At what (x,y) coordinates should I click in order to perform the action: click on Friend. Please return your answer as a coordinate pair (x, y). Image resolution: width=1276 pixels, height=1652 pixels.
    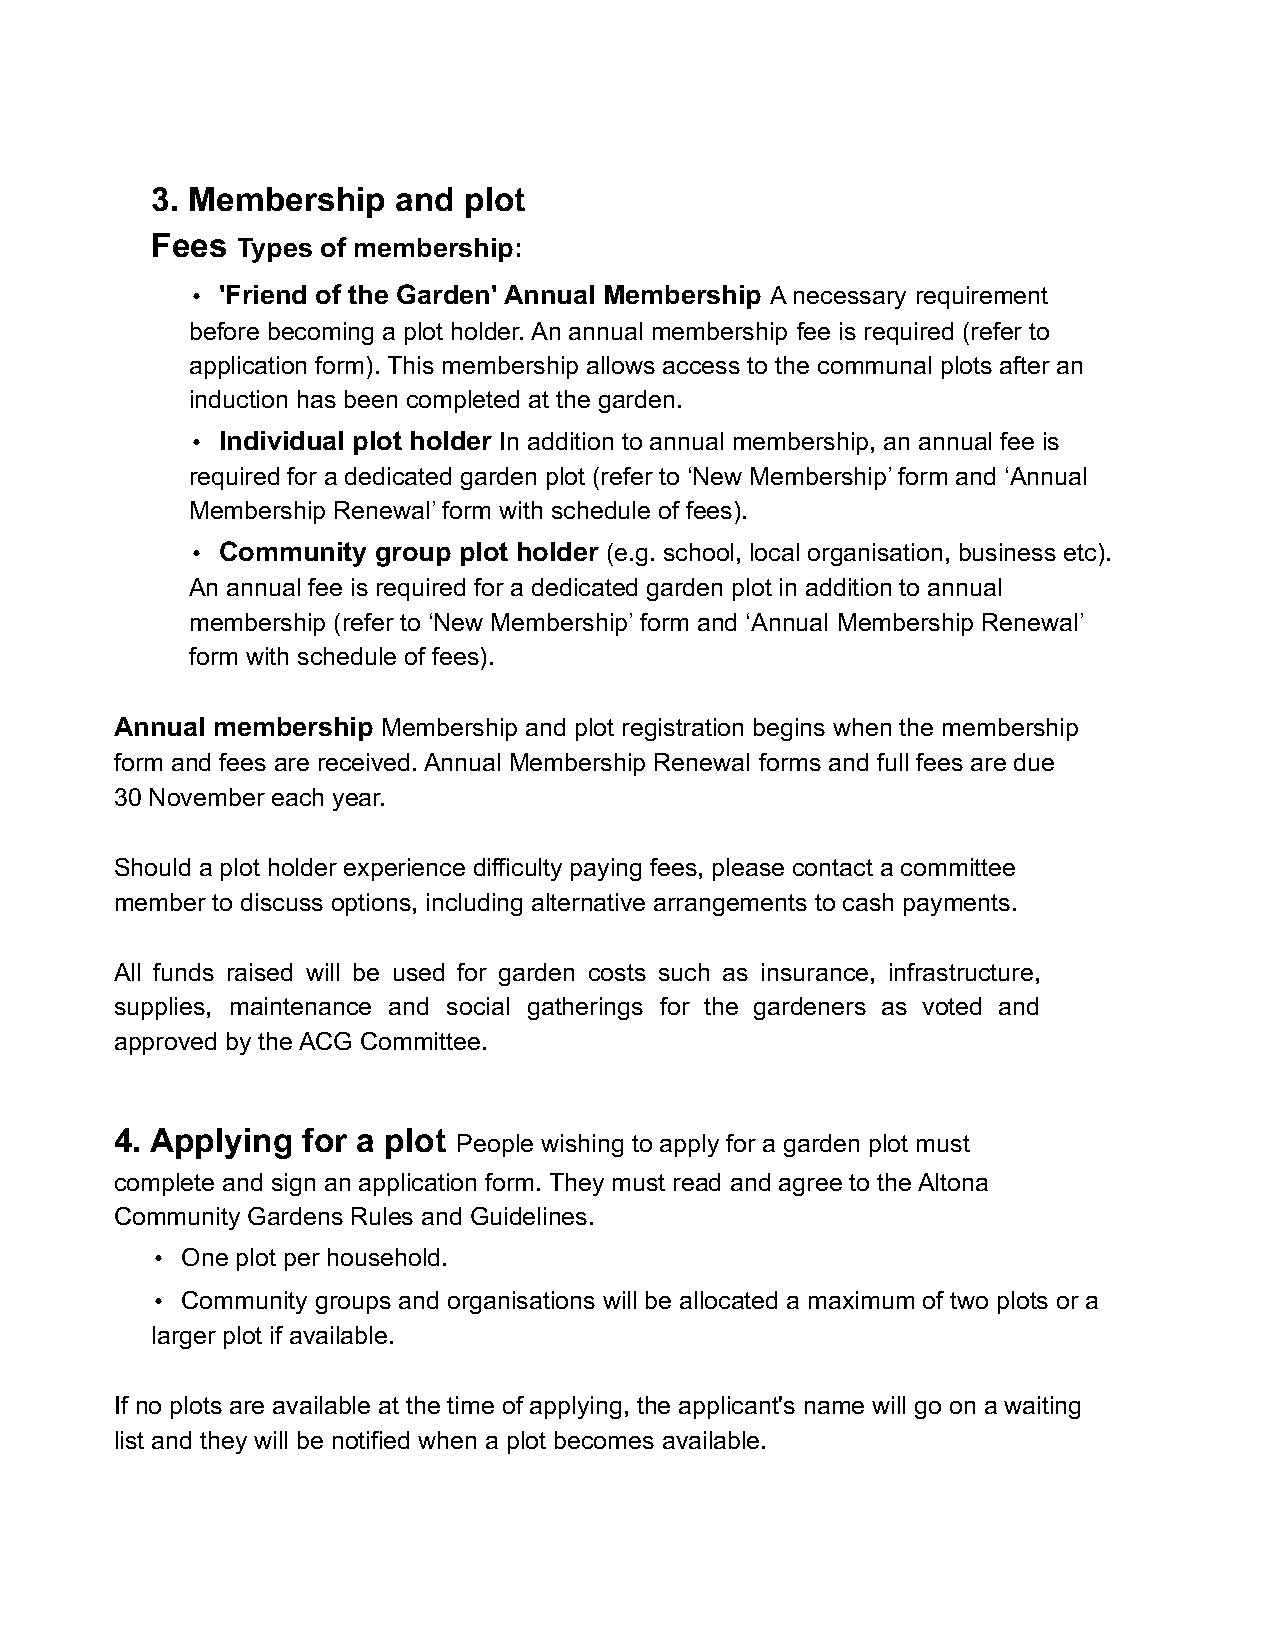
    Looking at the image, I should click on (266, 294).
